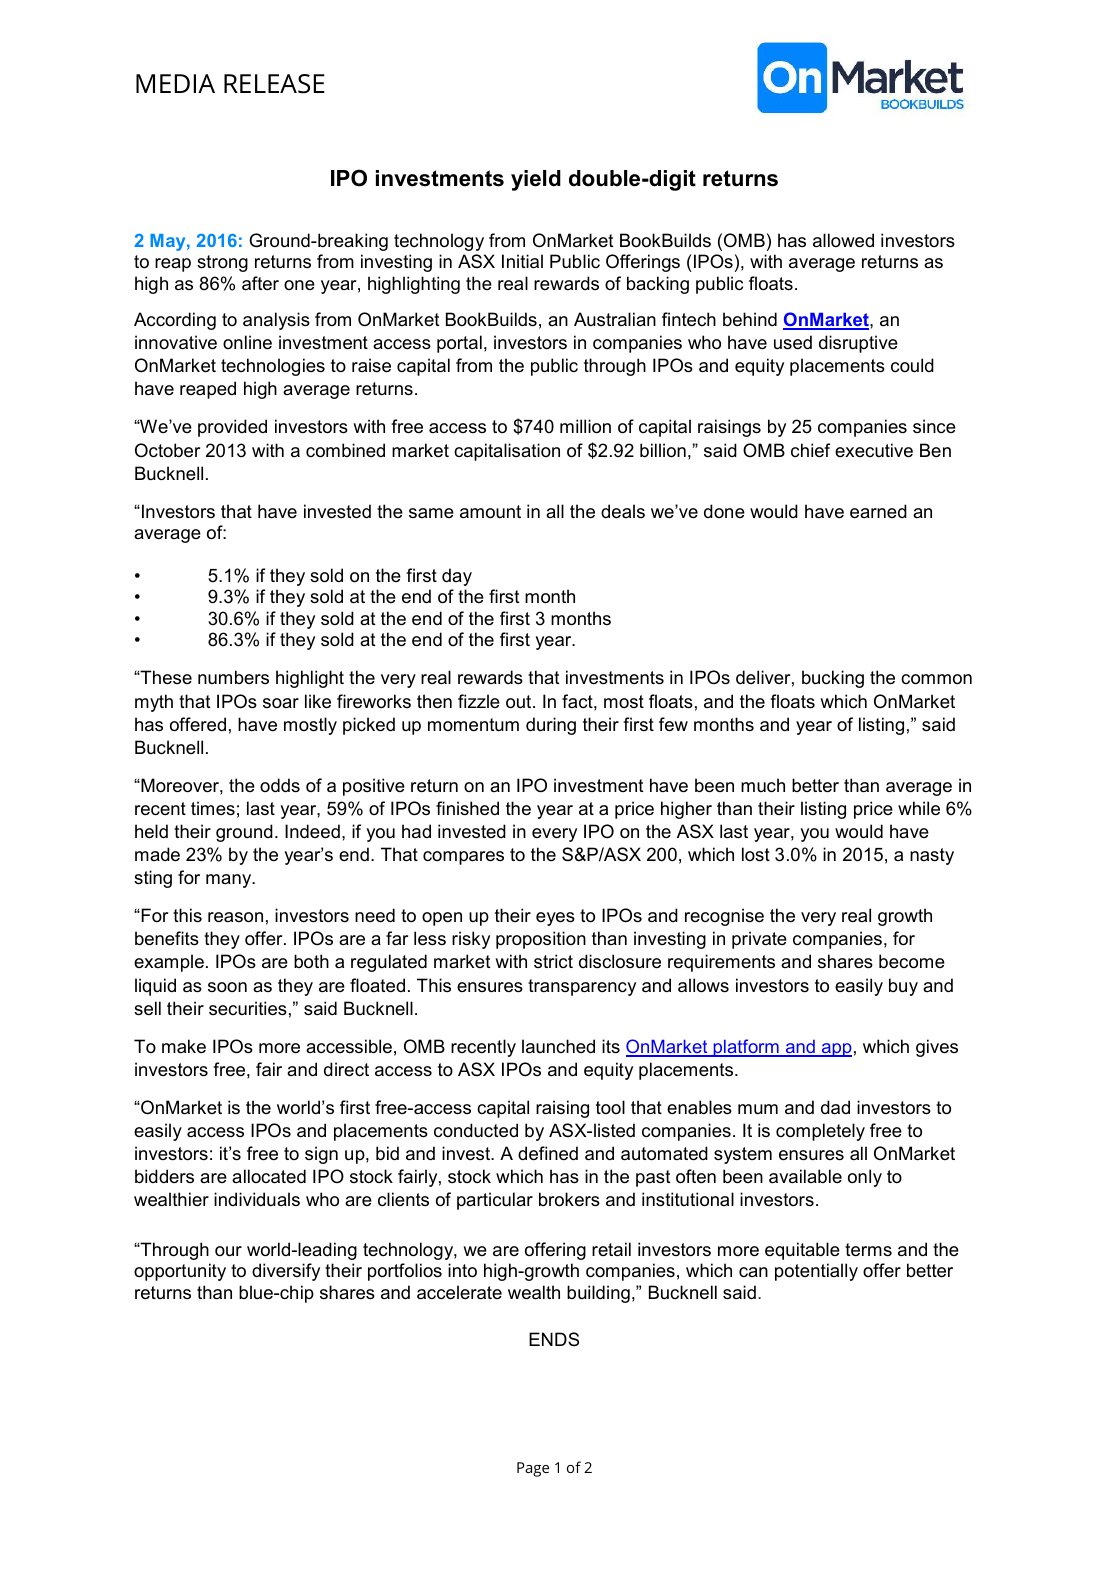 This document has width=1109, height=1569. What do you see at coordinates (533, 1469) in the document?
I see `Page` at bounding box center [533, 1469].
